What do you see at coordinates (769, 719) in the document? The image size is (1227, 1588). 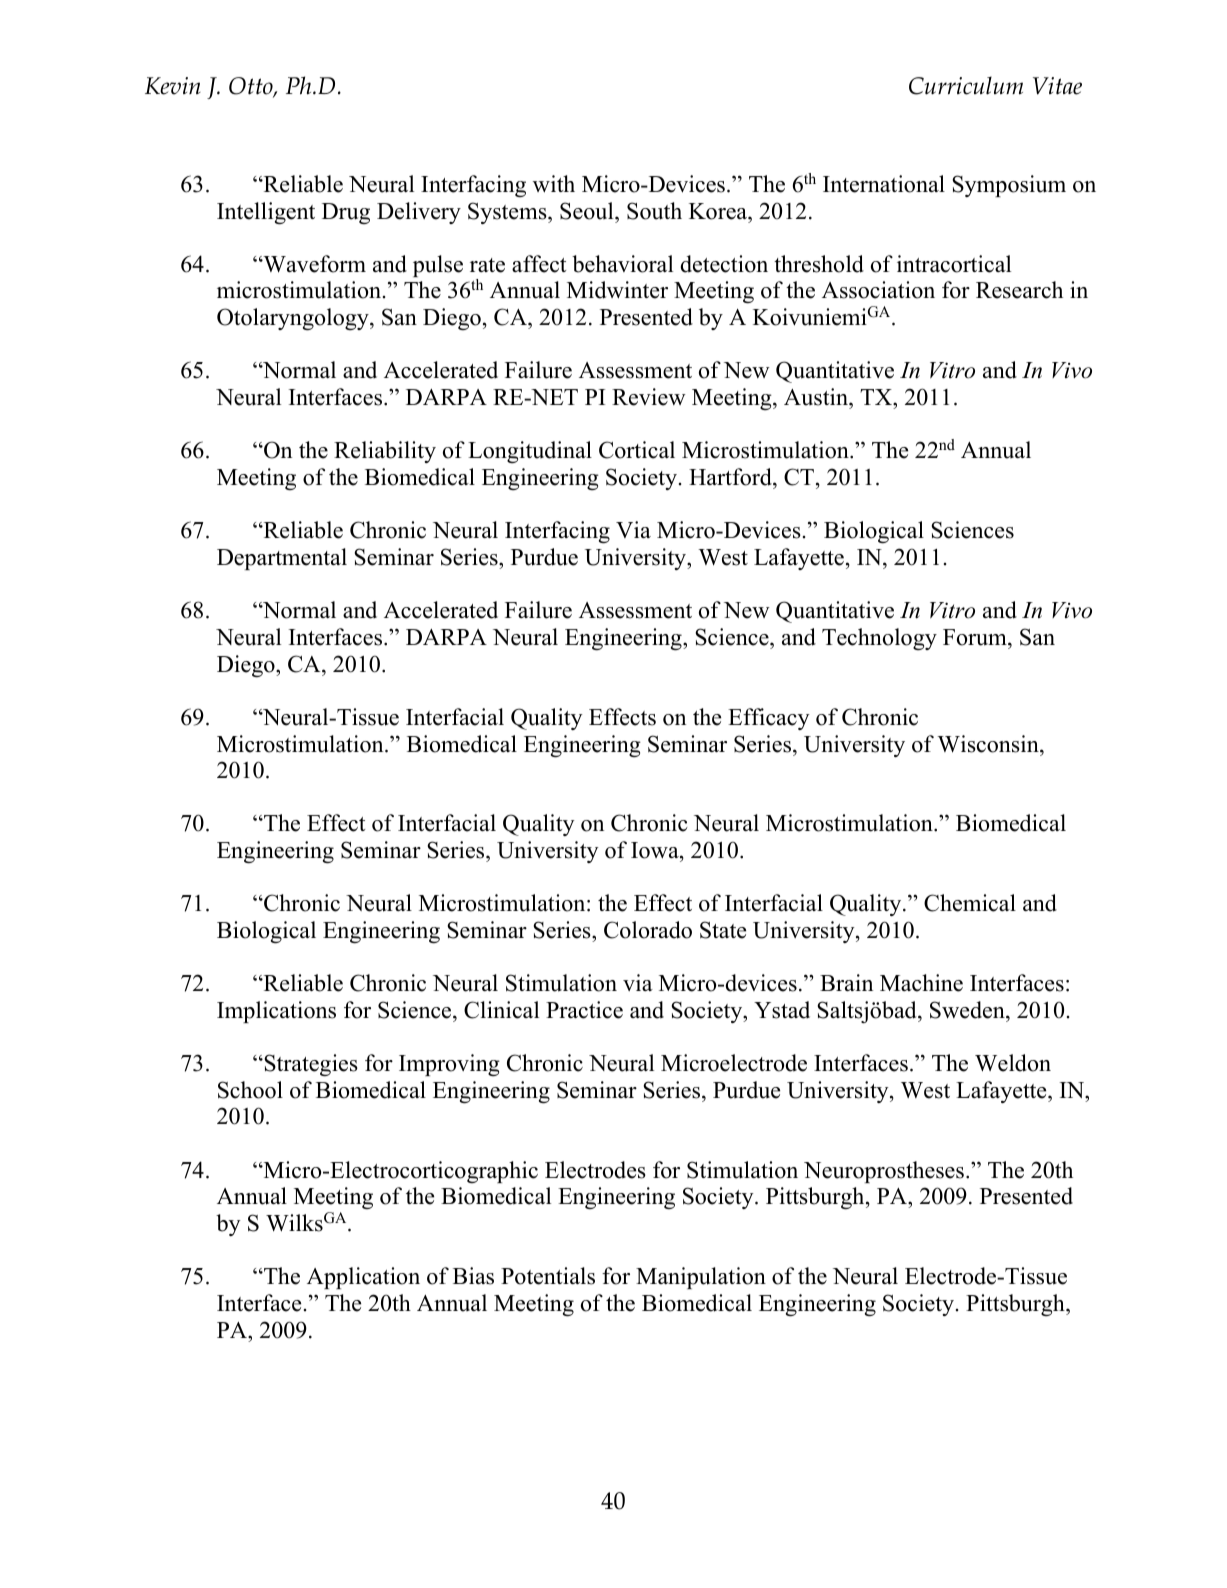 I see `Efficacy` at bounding box center [769, 719].
